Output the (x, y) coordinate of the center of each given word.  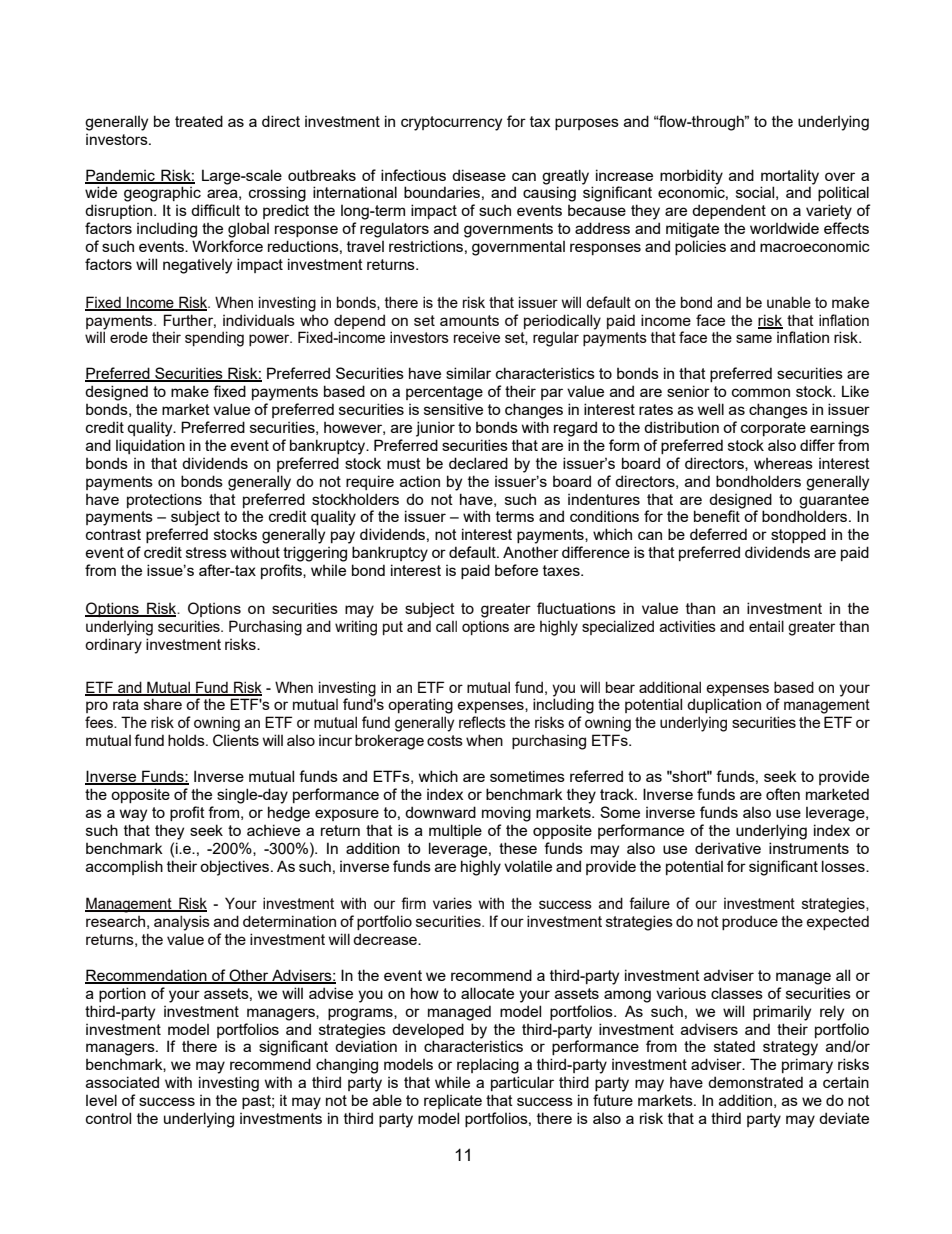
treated (199, 121)
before (516, 570)
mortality (790, 177)
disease (479, 175)
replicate (453, 1101)
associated (122, 1082)
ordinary (113, 646)
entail (766, 626)
